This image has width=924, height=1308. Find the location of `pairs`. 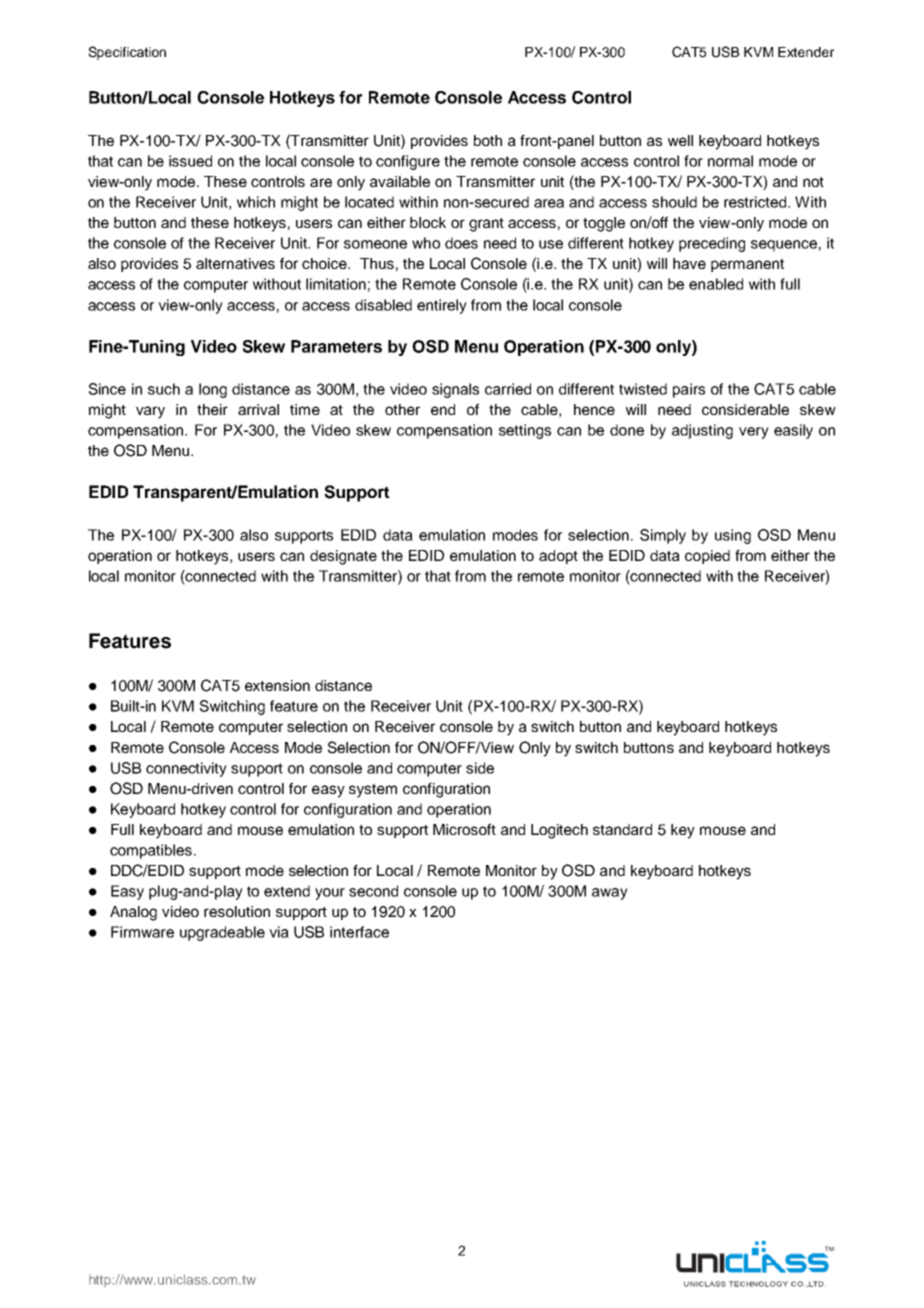

pairs is located at coordinates (689, 390).
